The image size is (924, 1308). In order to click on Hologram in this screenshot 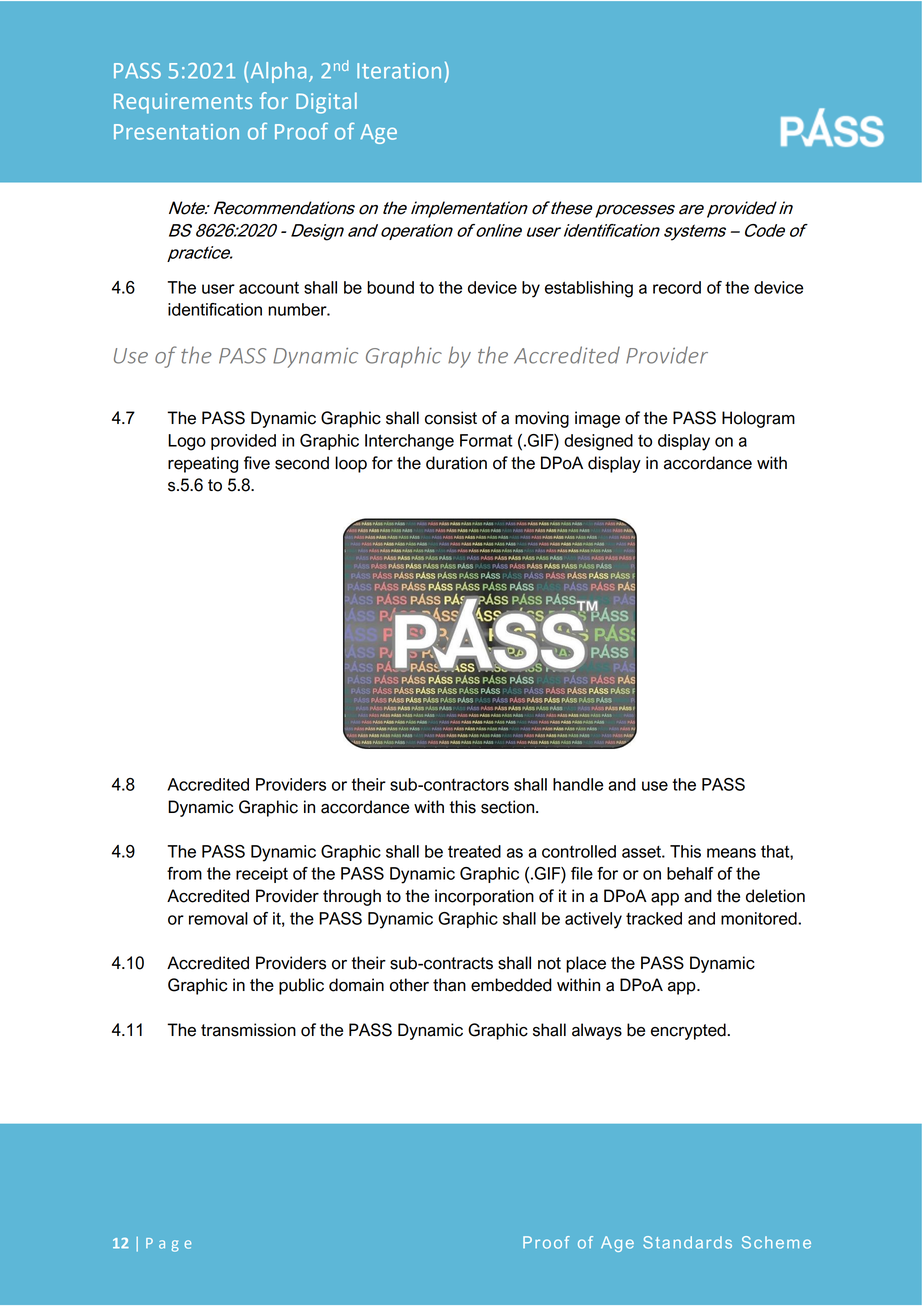, I will do `click(758, 419)`.
